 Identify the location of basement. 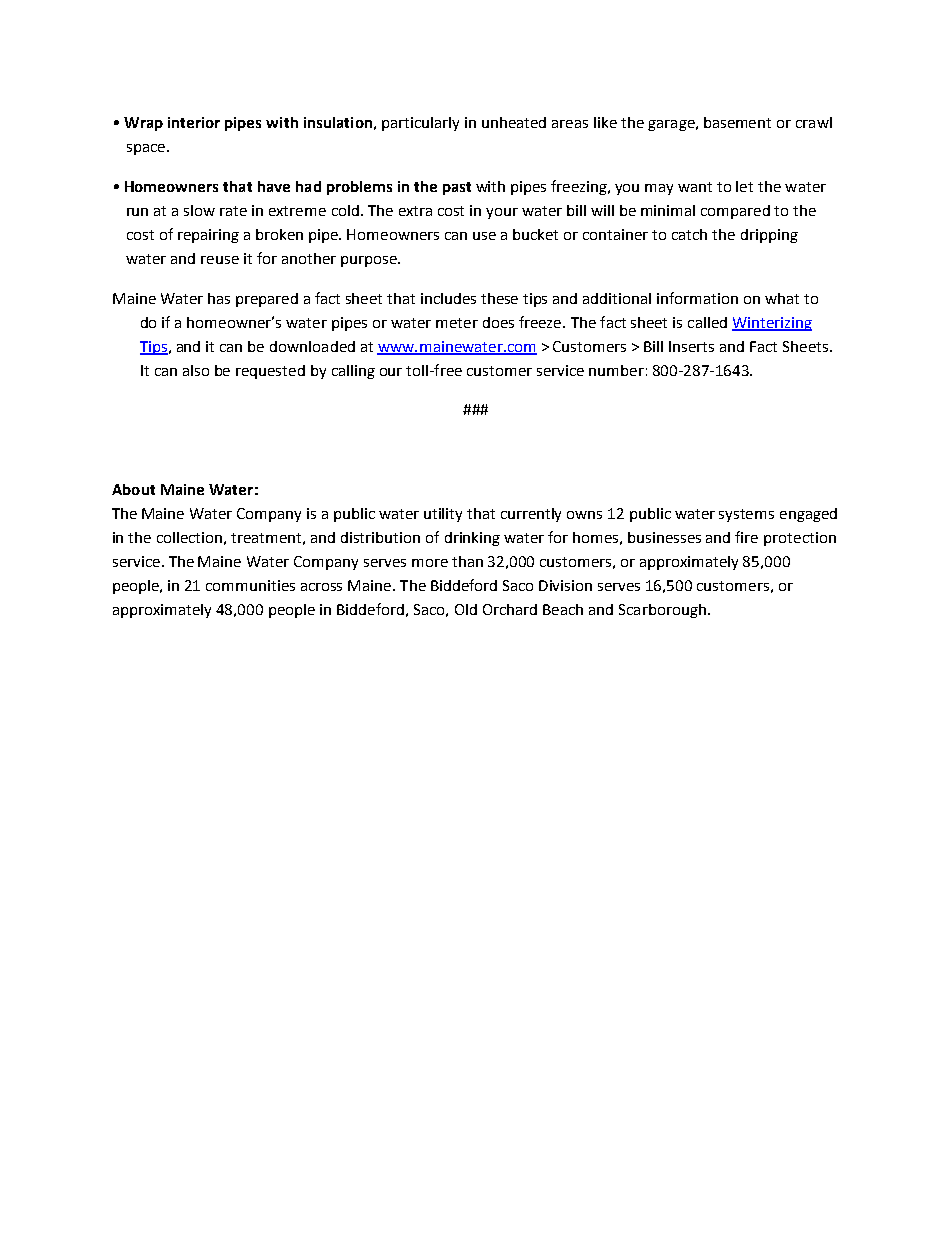
(737, 122).
